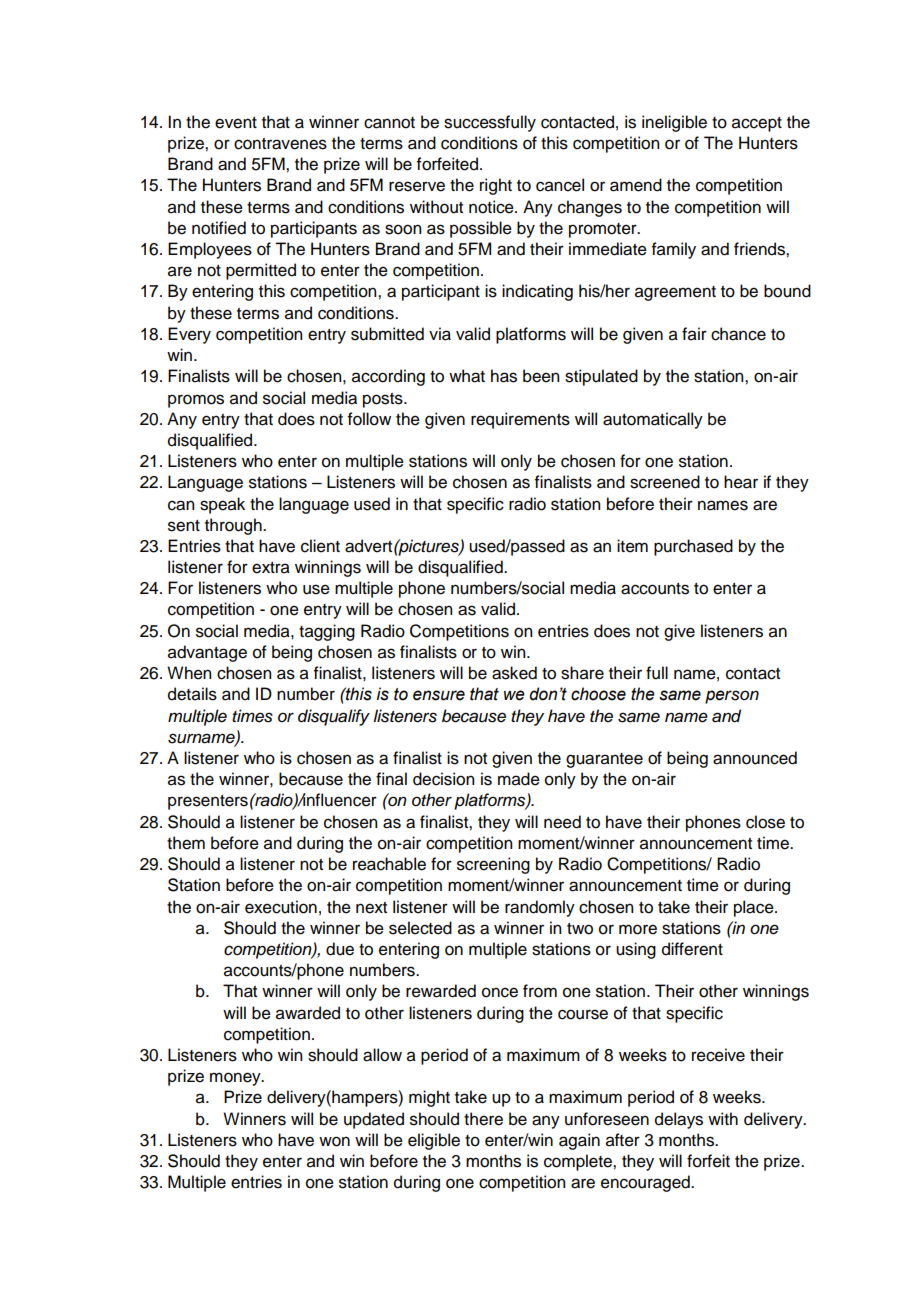 The width and height of the page is (924, 1308). I want to click on delays, so click(679, 1120).
